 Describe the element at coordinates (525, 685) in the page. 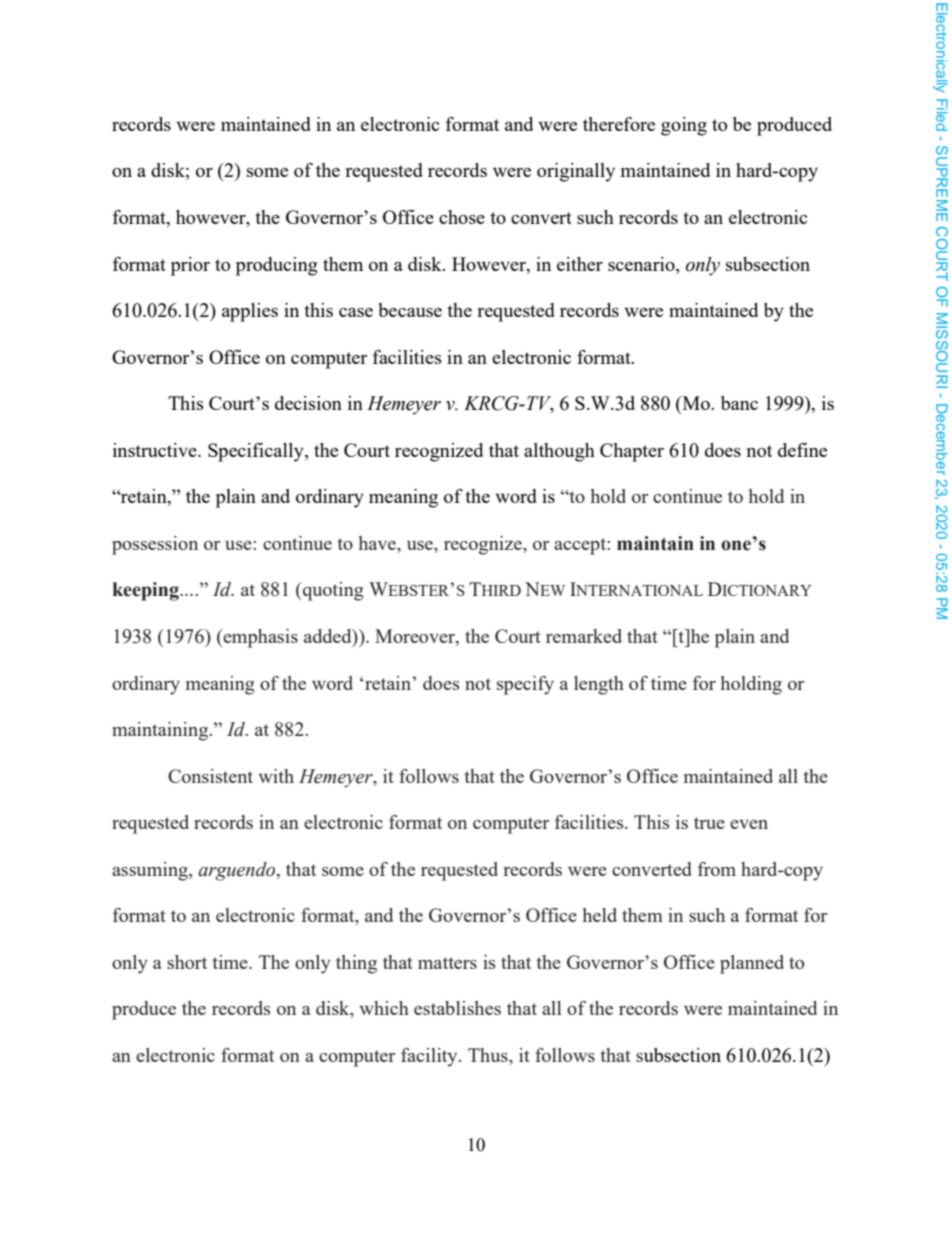

I see `specify` at that location.
